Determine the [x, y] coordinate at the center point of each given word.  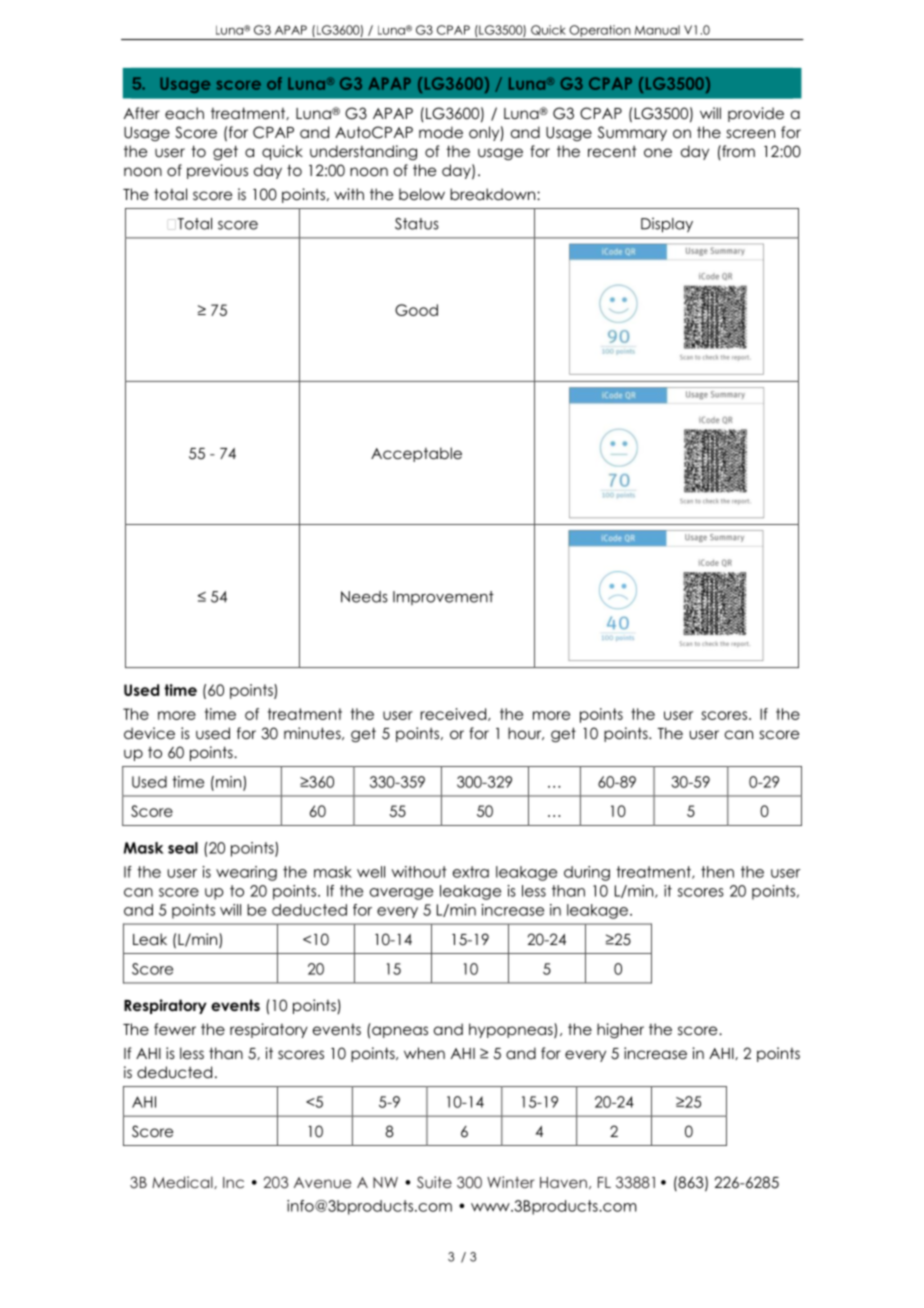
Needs [364, 597]
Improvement [443, 598]
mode [441, 132]
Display [667, 225]
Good [416, 310]
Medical [183, 1182]
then [717, 872]
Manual [657, 30]
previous [217, 171]
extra [471, 872]
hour [526, 733]
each [184, 113]
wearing [246, 873]
